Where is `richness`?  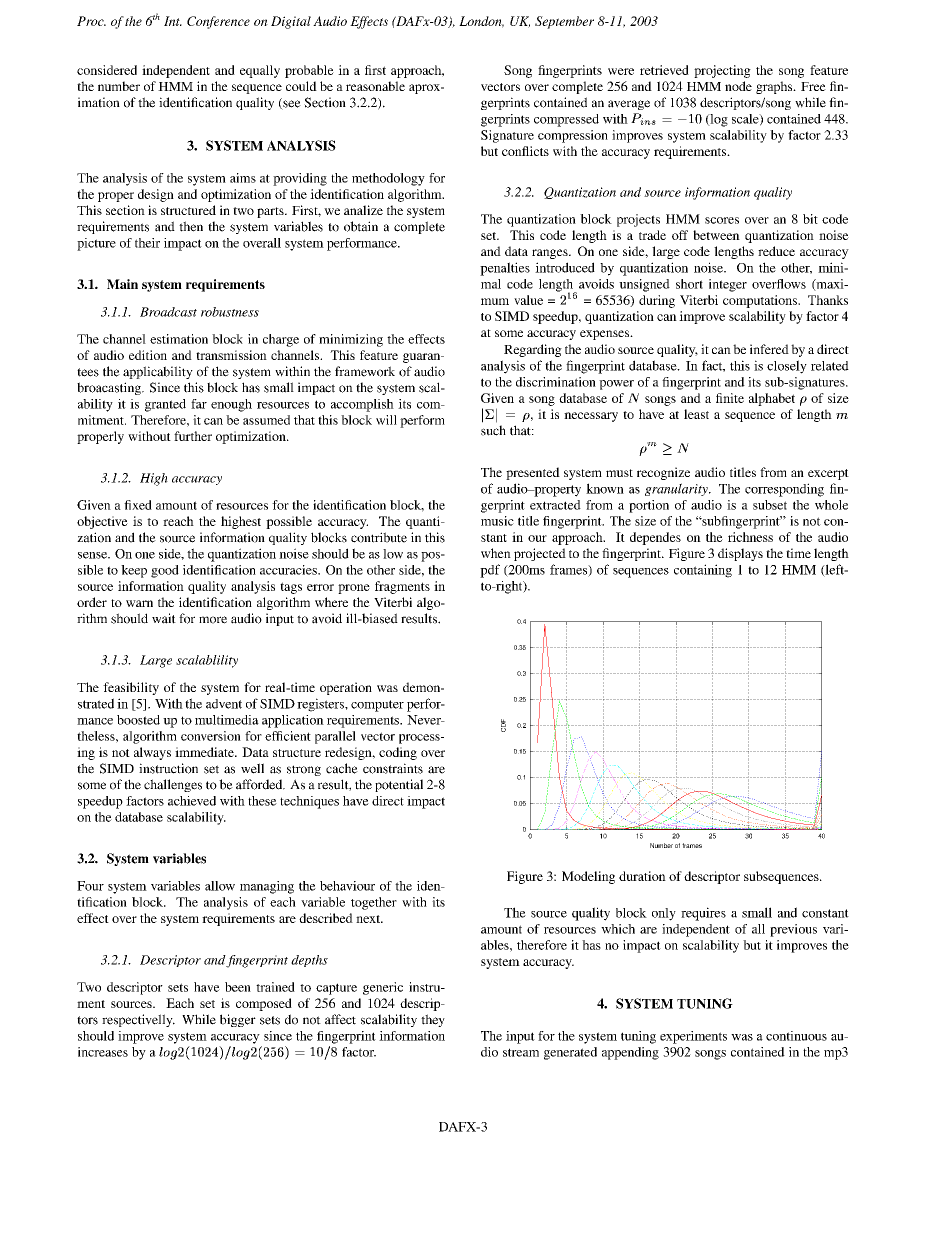
richness is located at coordinates (750, 537).
